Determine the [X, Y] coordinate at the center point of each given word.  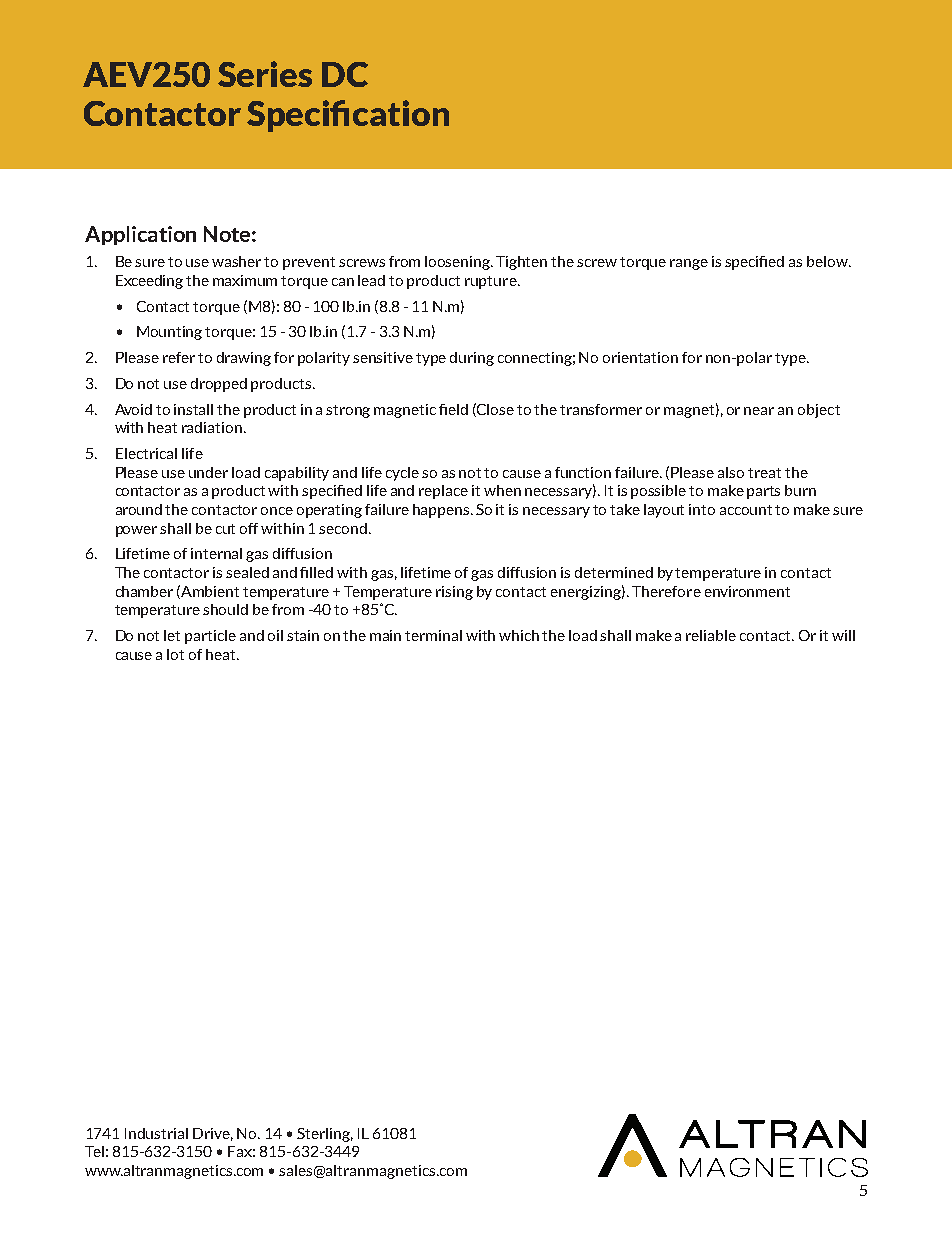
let [172, 635]
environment [747, 591]
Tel [94, 1151]
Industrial [156, 1133]
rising [454, 593]
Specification [348, 116]
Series [265, 74]
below [828, 261]
